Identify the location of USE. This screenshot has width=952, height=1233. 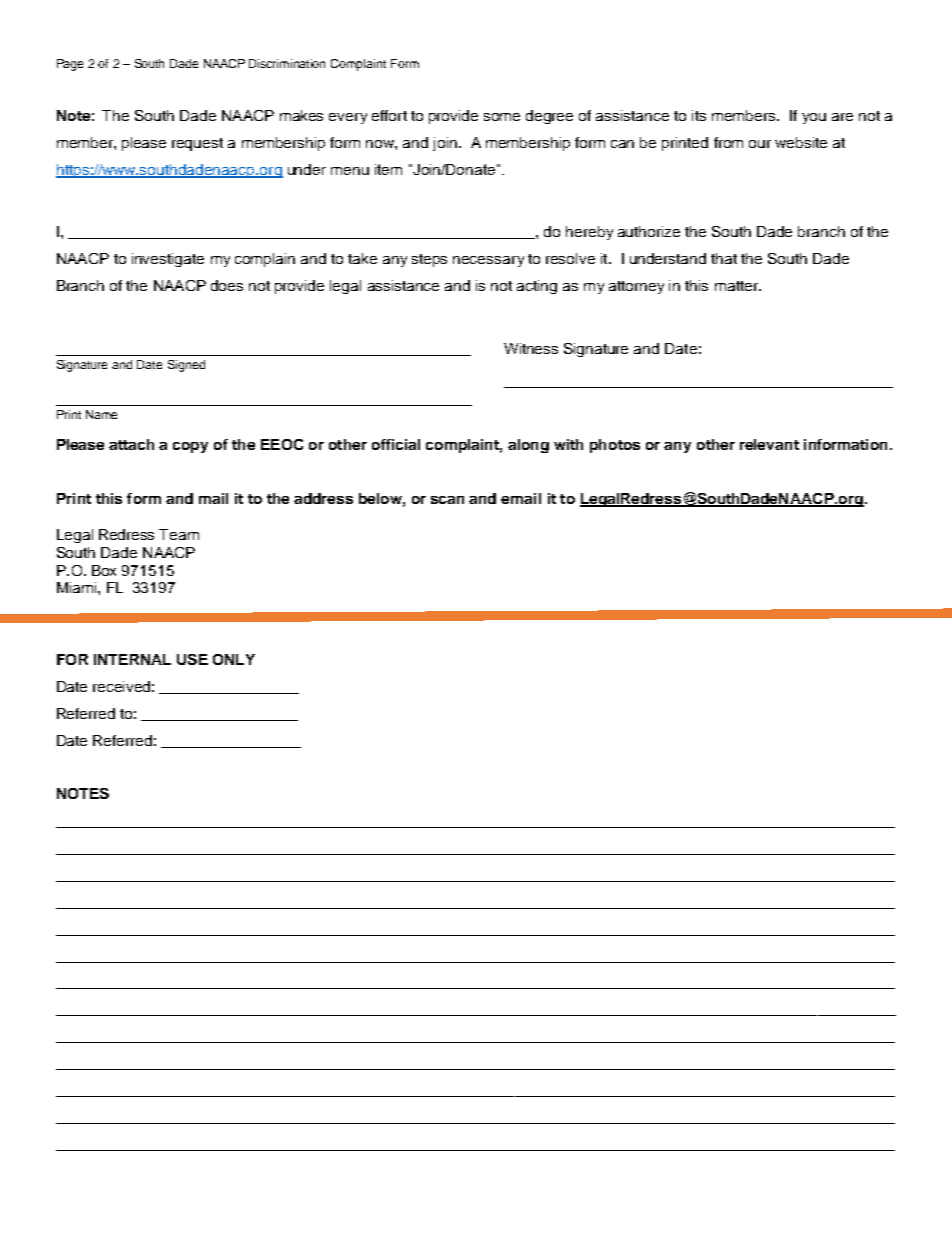
(192, 659).
